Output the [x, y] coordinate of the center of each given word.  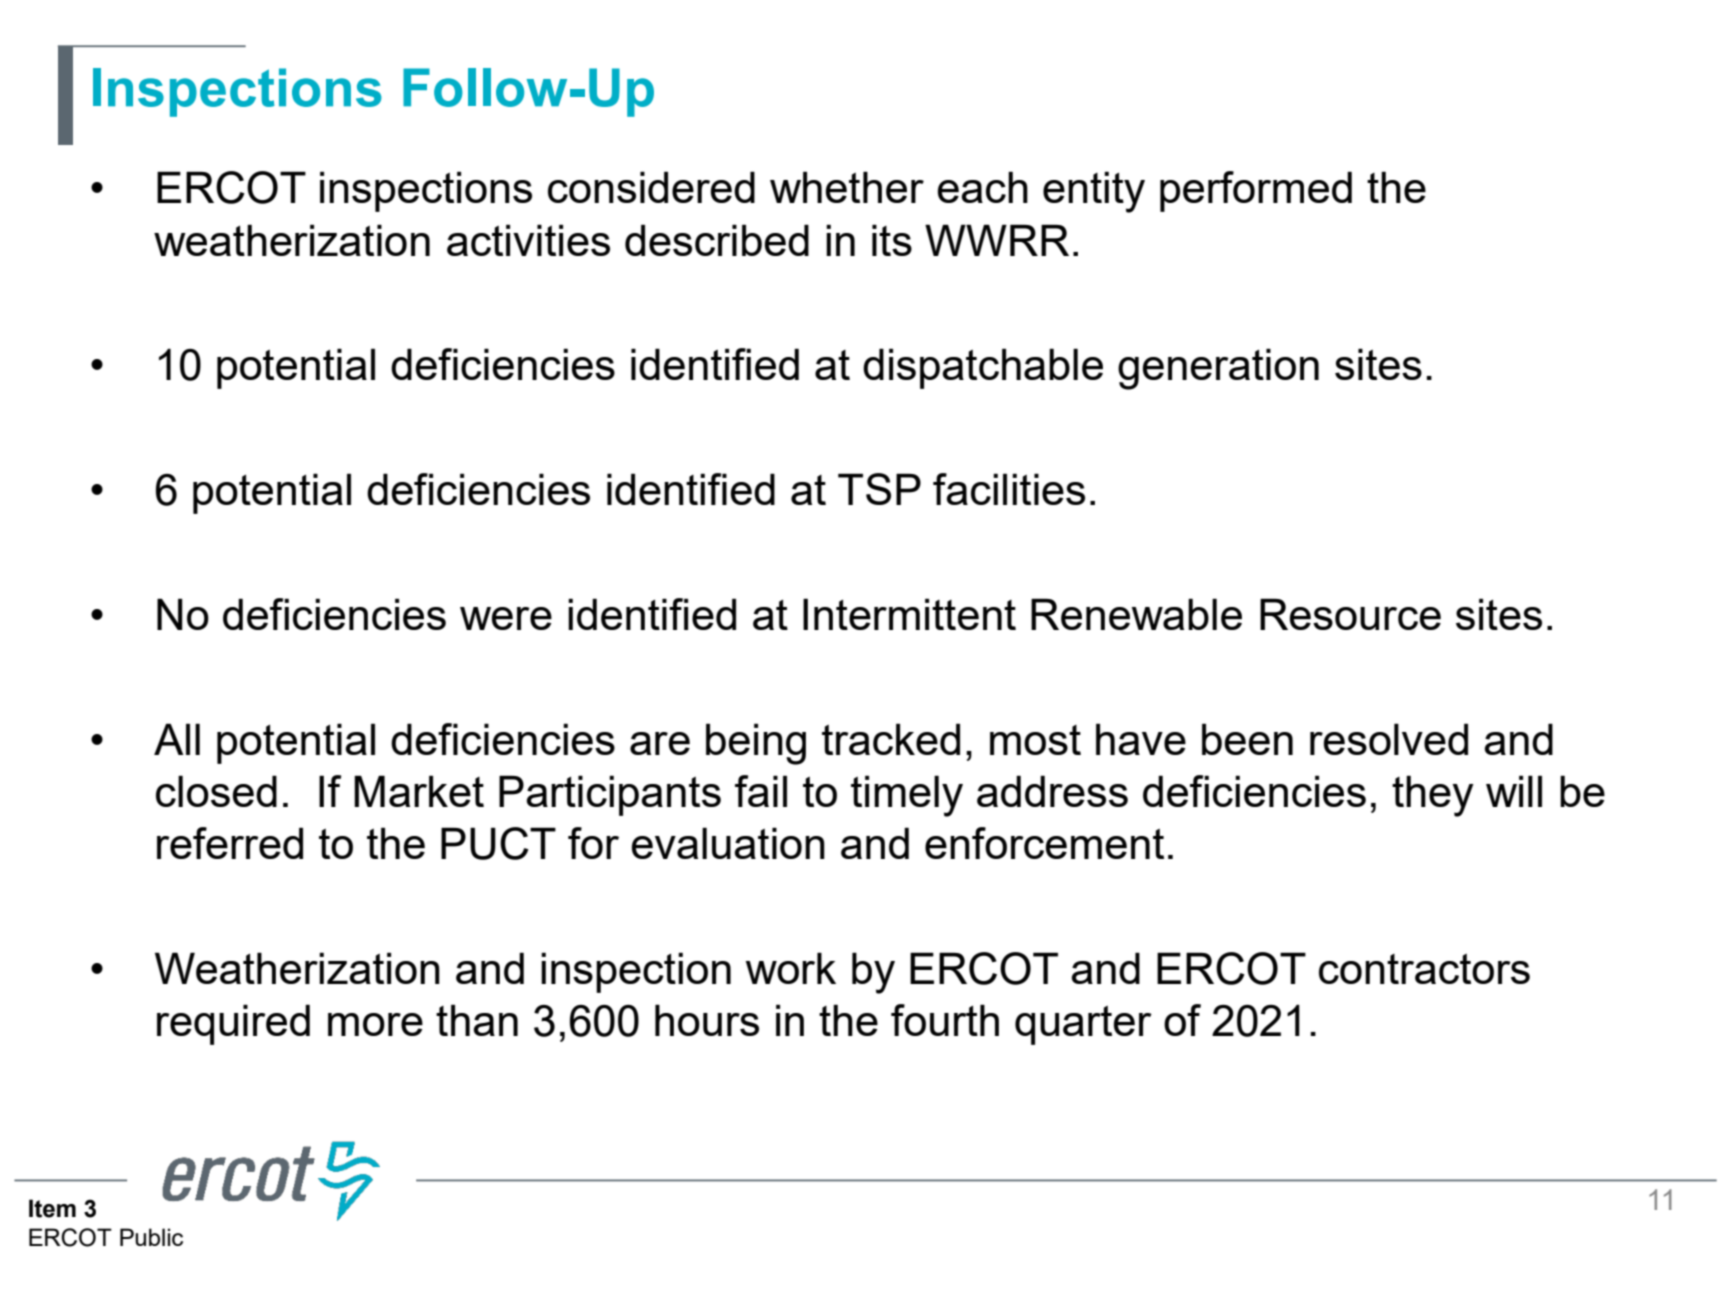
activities [528, 240]
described [717, 240]
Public [151, 1237]
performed [1256, 191]
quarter [1083, 1025]
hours [707, 1020]
